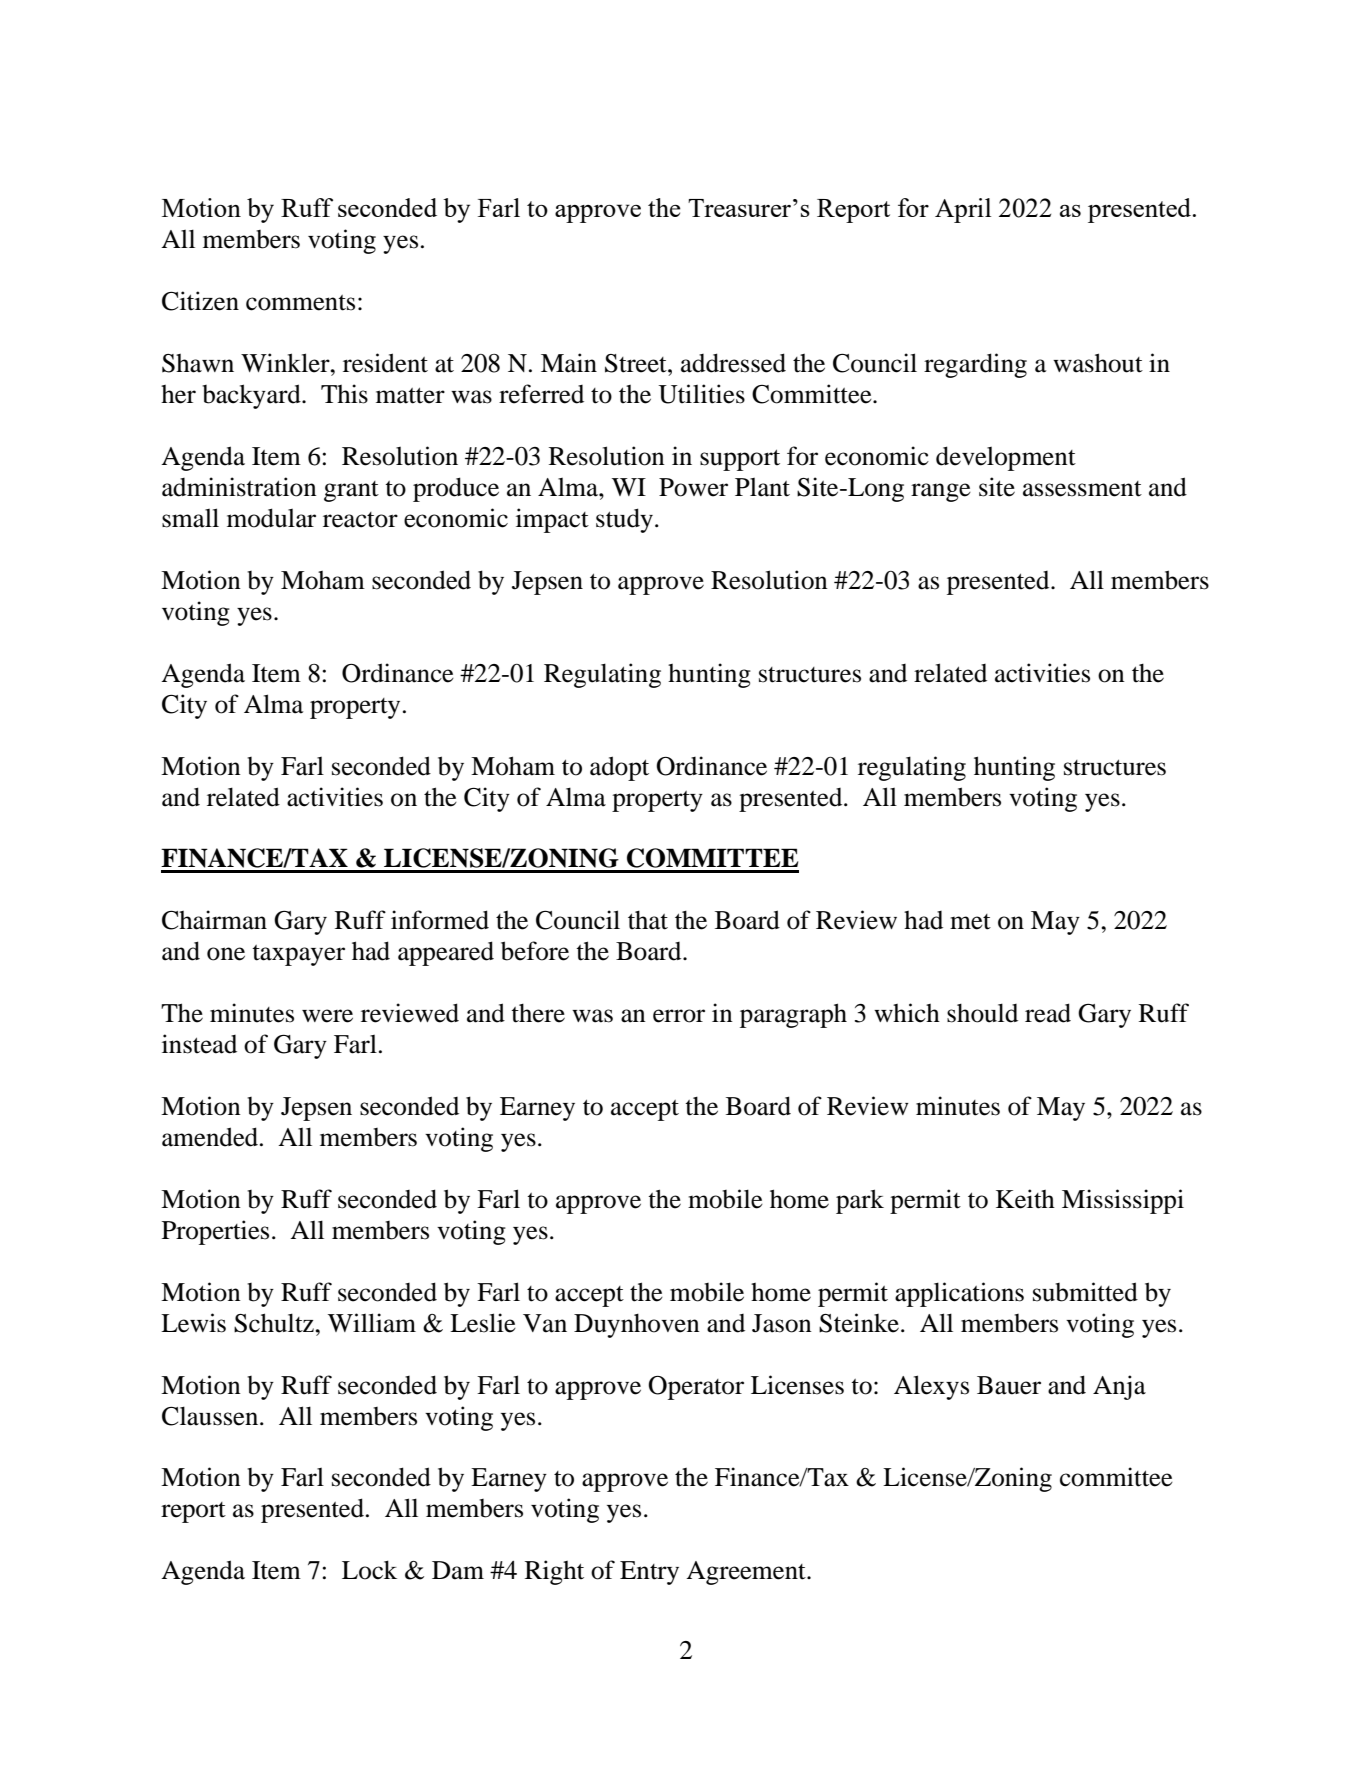 Image resolution: width=1372 pixels, height=1776 pixels. I want to click on April, so click(963, 210).
